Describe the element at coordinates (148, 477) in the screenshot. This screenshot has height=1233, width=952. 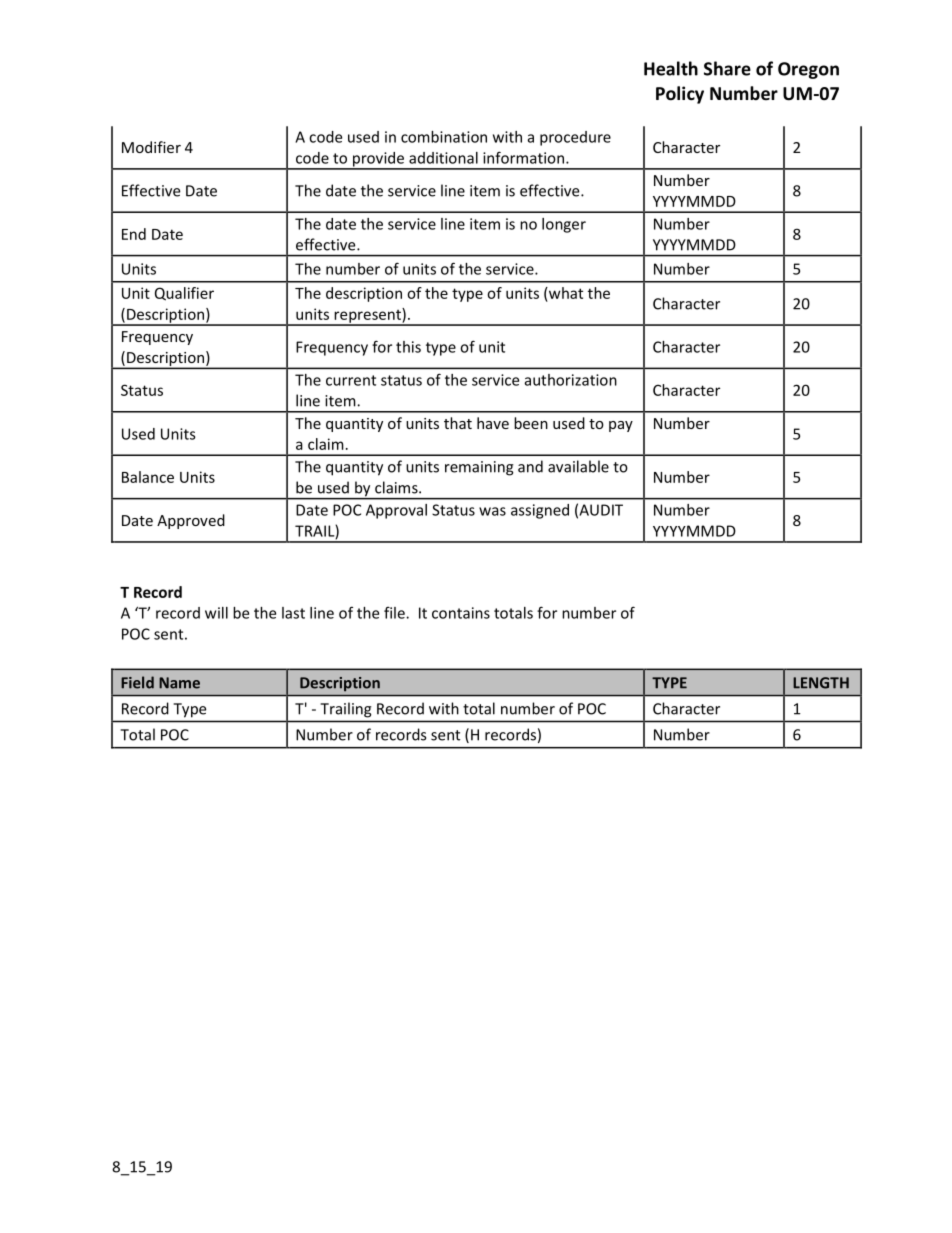
I see `Balance` at that location.
